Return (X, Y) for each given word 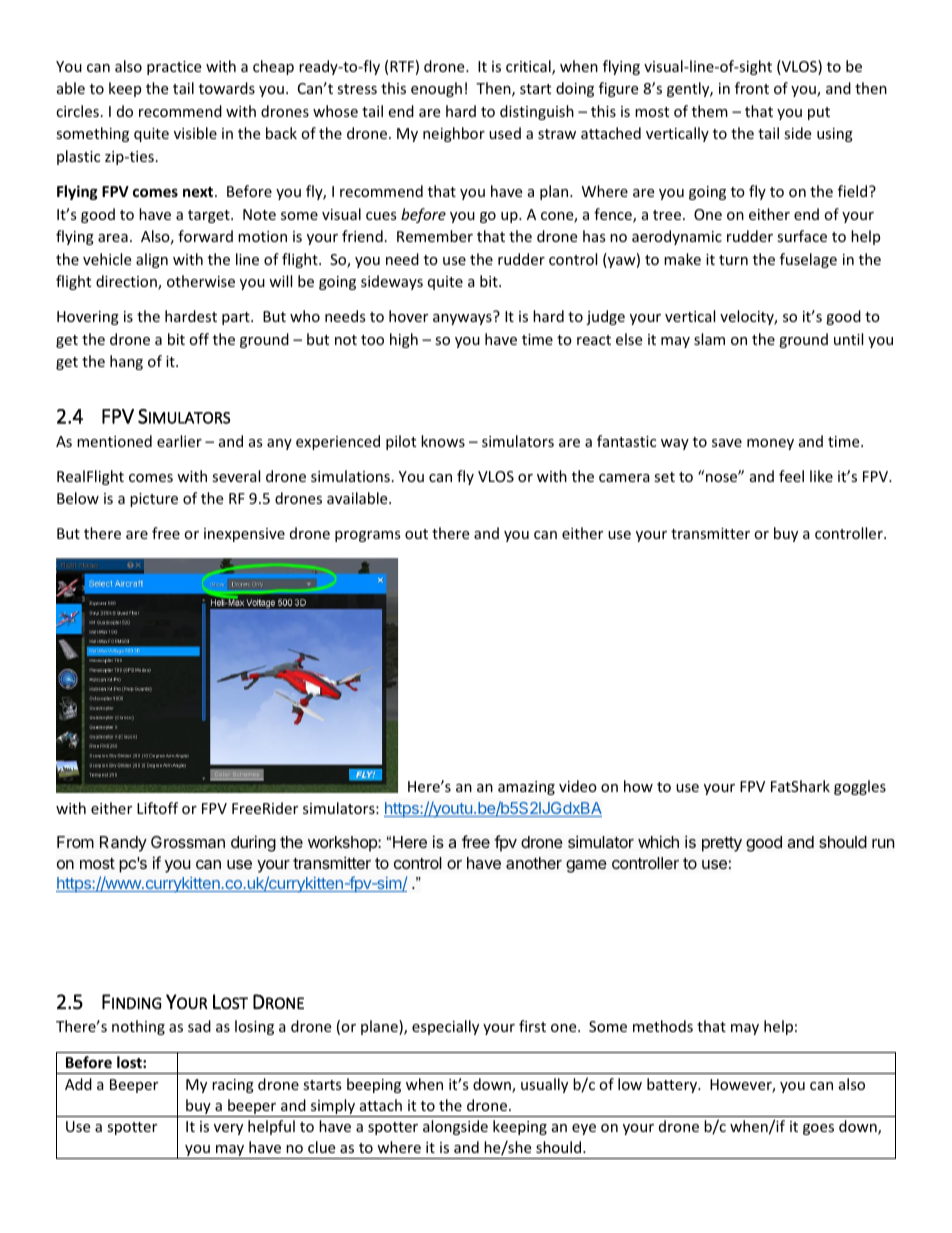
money (770, 444)
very (228, 1129)
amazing (526, 788)
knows (443, 441)
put (819, 113)
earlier (179, 441)
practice (174, 68)
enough (436, 89)
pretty (722, 844)
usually (544, 1085)
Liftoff (157, 808)
